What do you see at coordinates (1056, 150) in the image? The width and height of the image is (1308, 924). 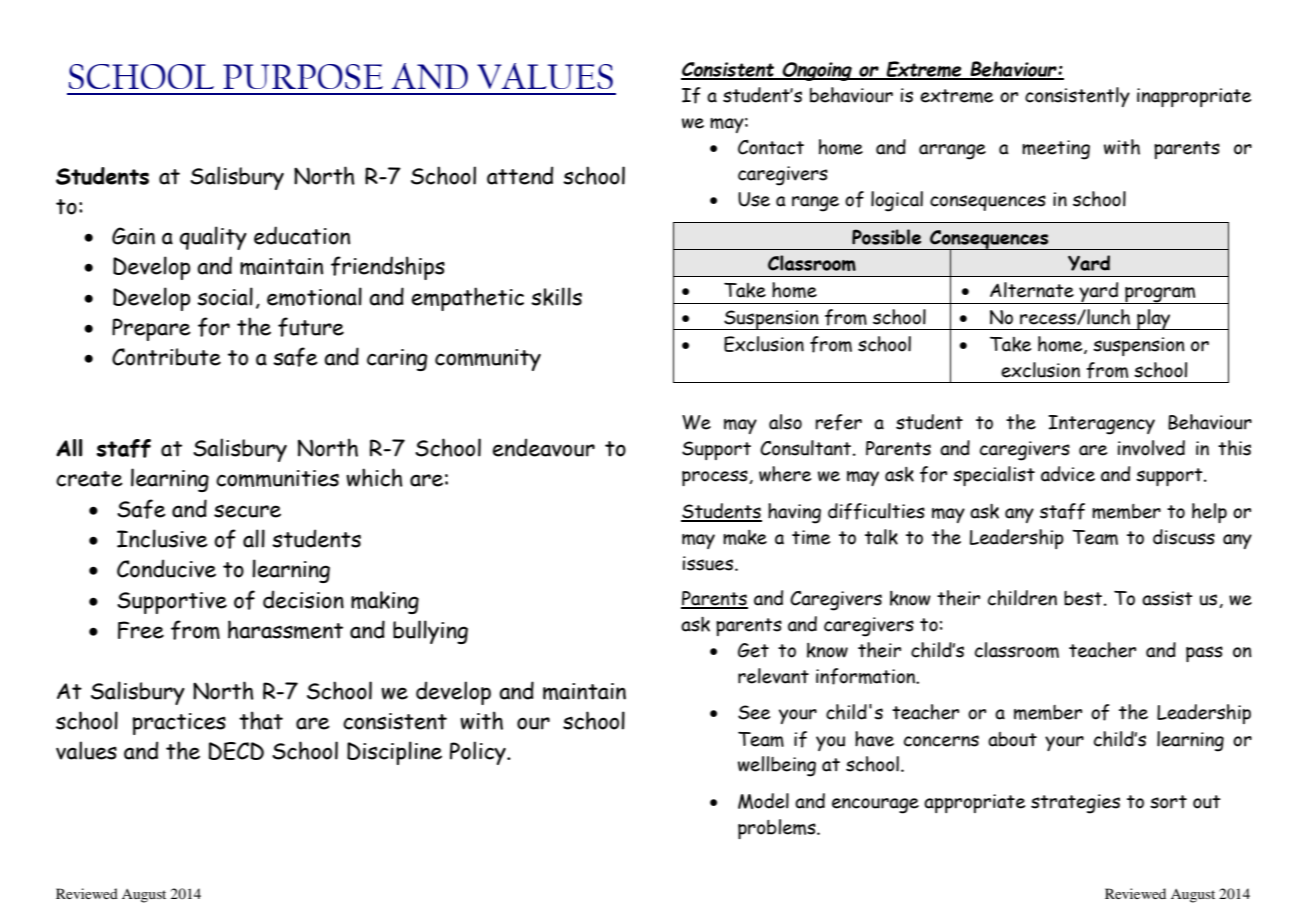 I see `meeting` at bounding box center [1056, 150].
